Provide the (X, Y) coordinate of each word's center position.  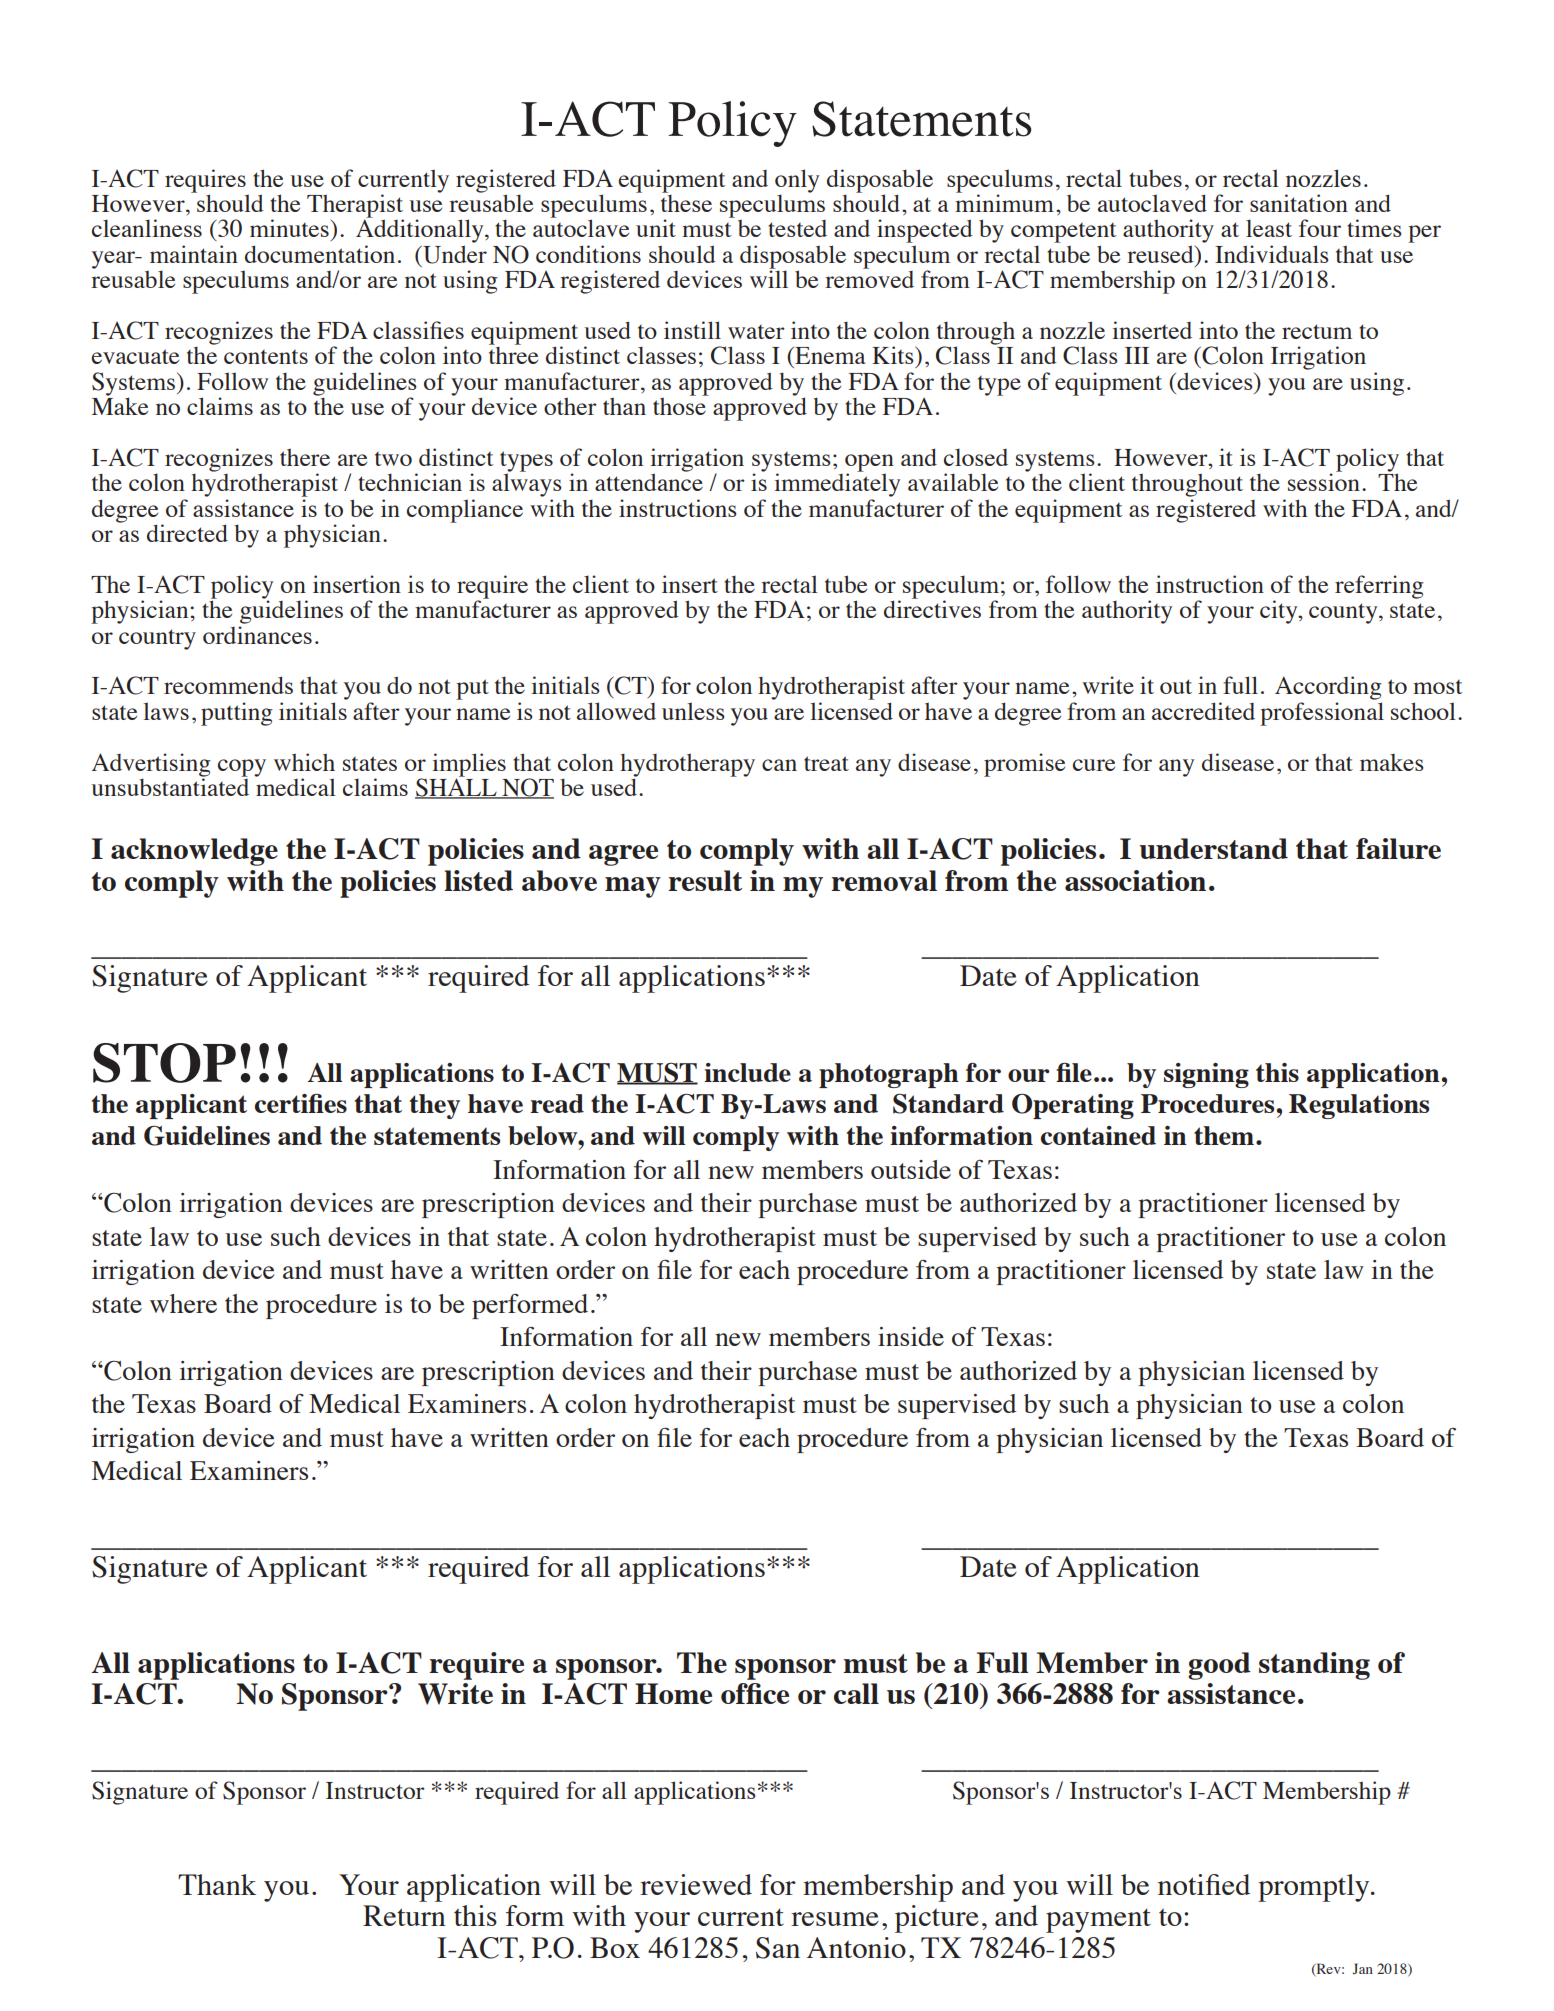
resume (835, 1919)
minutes (289, 228)
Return (404, 1915)
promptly (1315, 1888)
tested (797, 228)
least (1269, 228)
